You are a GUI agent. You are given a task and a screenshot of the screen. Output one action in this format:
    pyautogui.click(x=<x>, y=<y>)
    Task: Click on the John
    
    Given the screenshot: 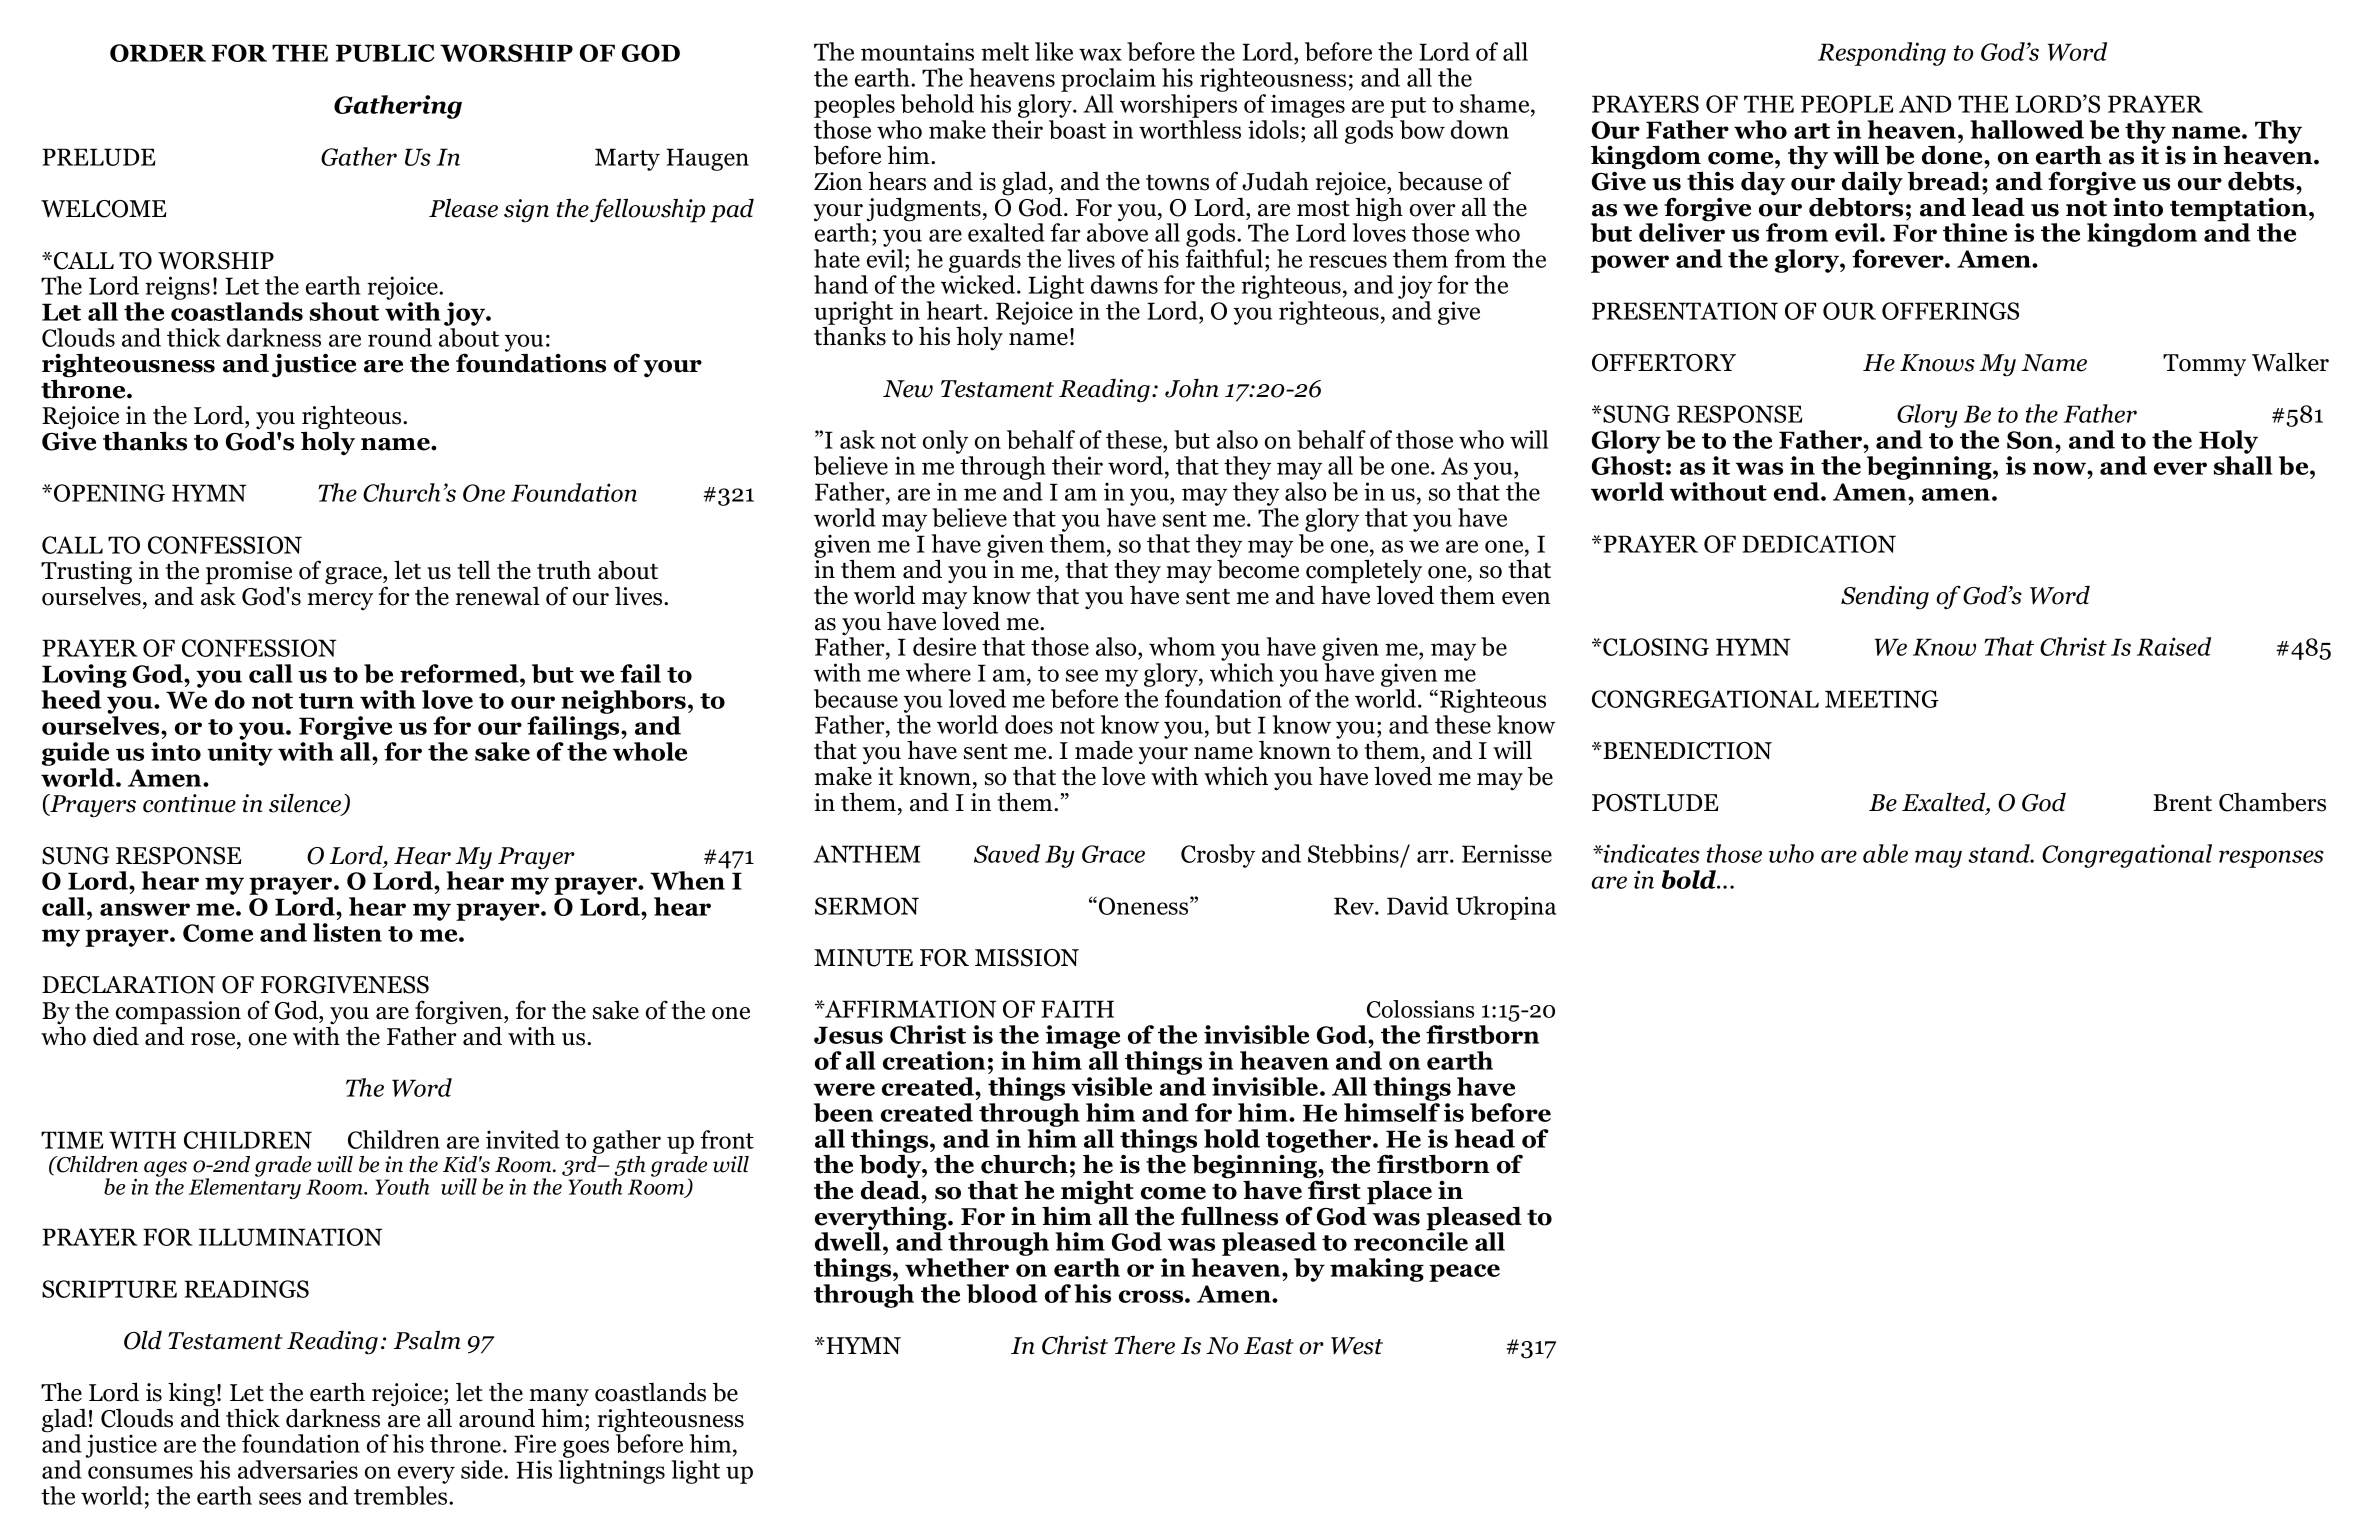 What is the action you would take?
    pyautogui.click(x=1191, y=388)
